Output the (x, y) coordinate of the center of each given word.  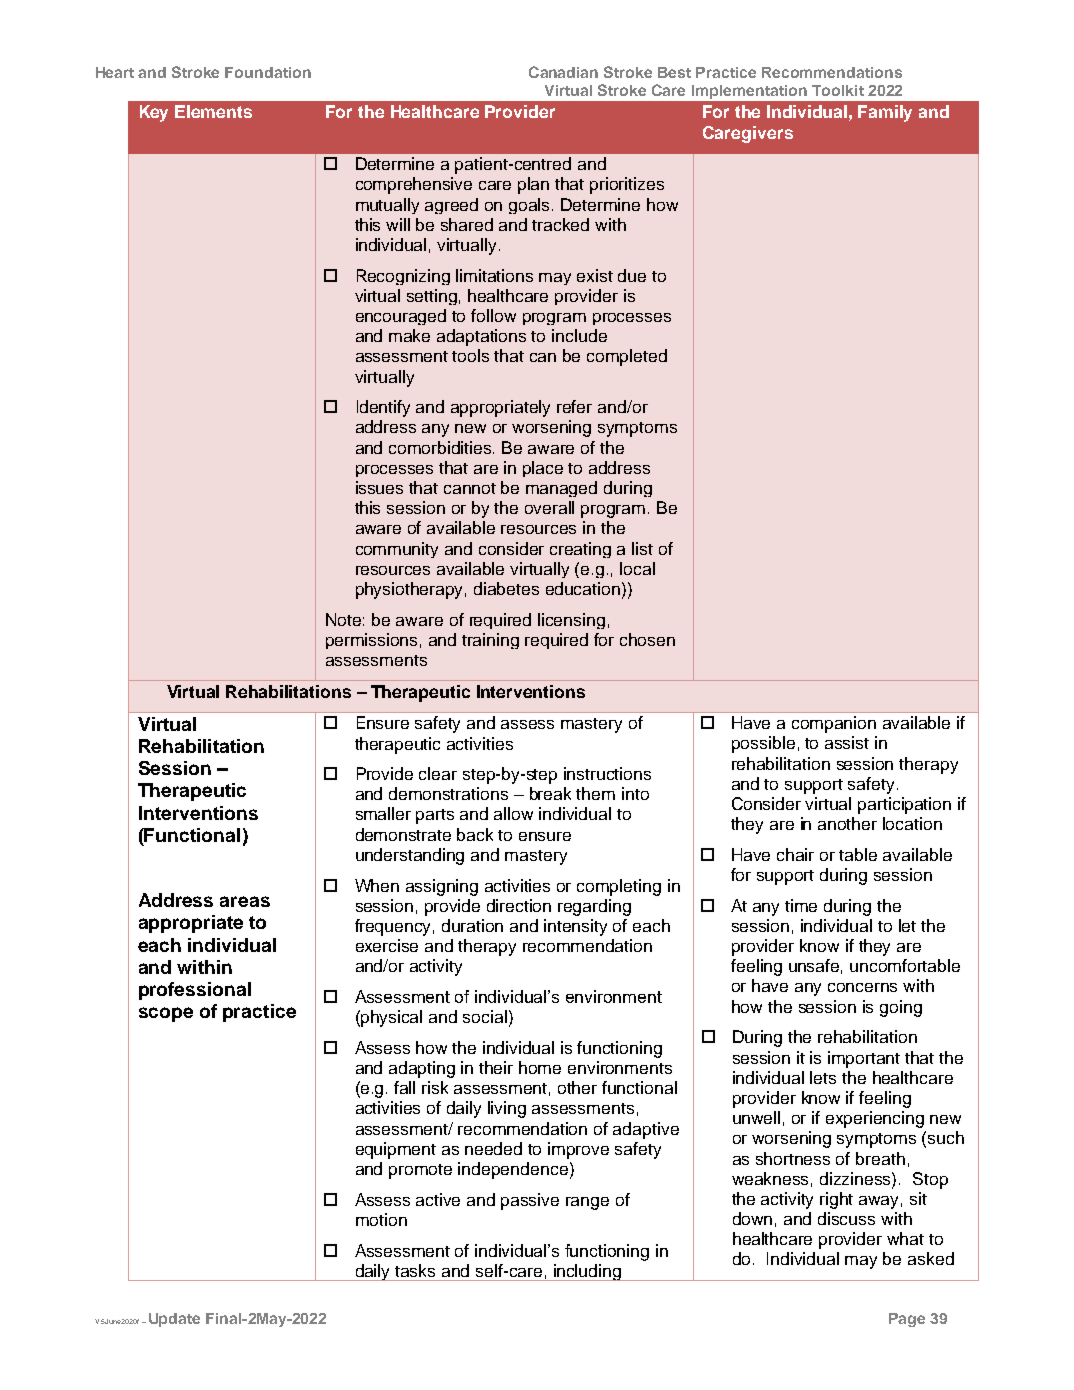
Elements (213, 111)
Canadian (563, 72)
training (490, 641)
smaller (383, 813)
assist (847, 742)
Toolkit (838, 90)
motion (381, 1219)
